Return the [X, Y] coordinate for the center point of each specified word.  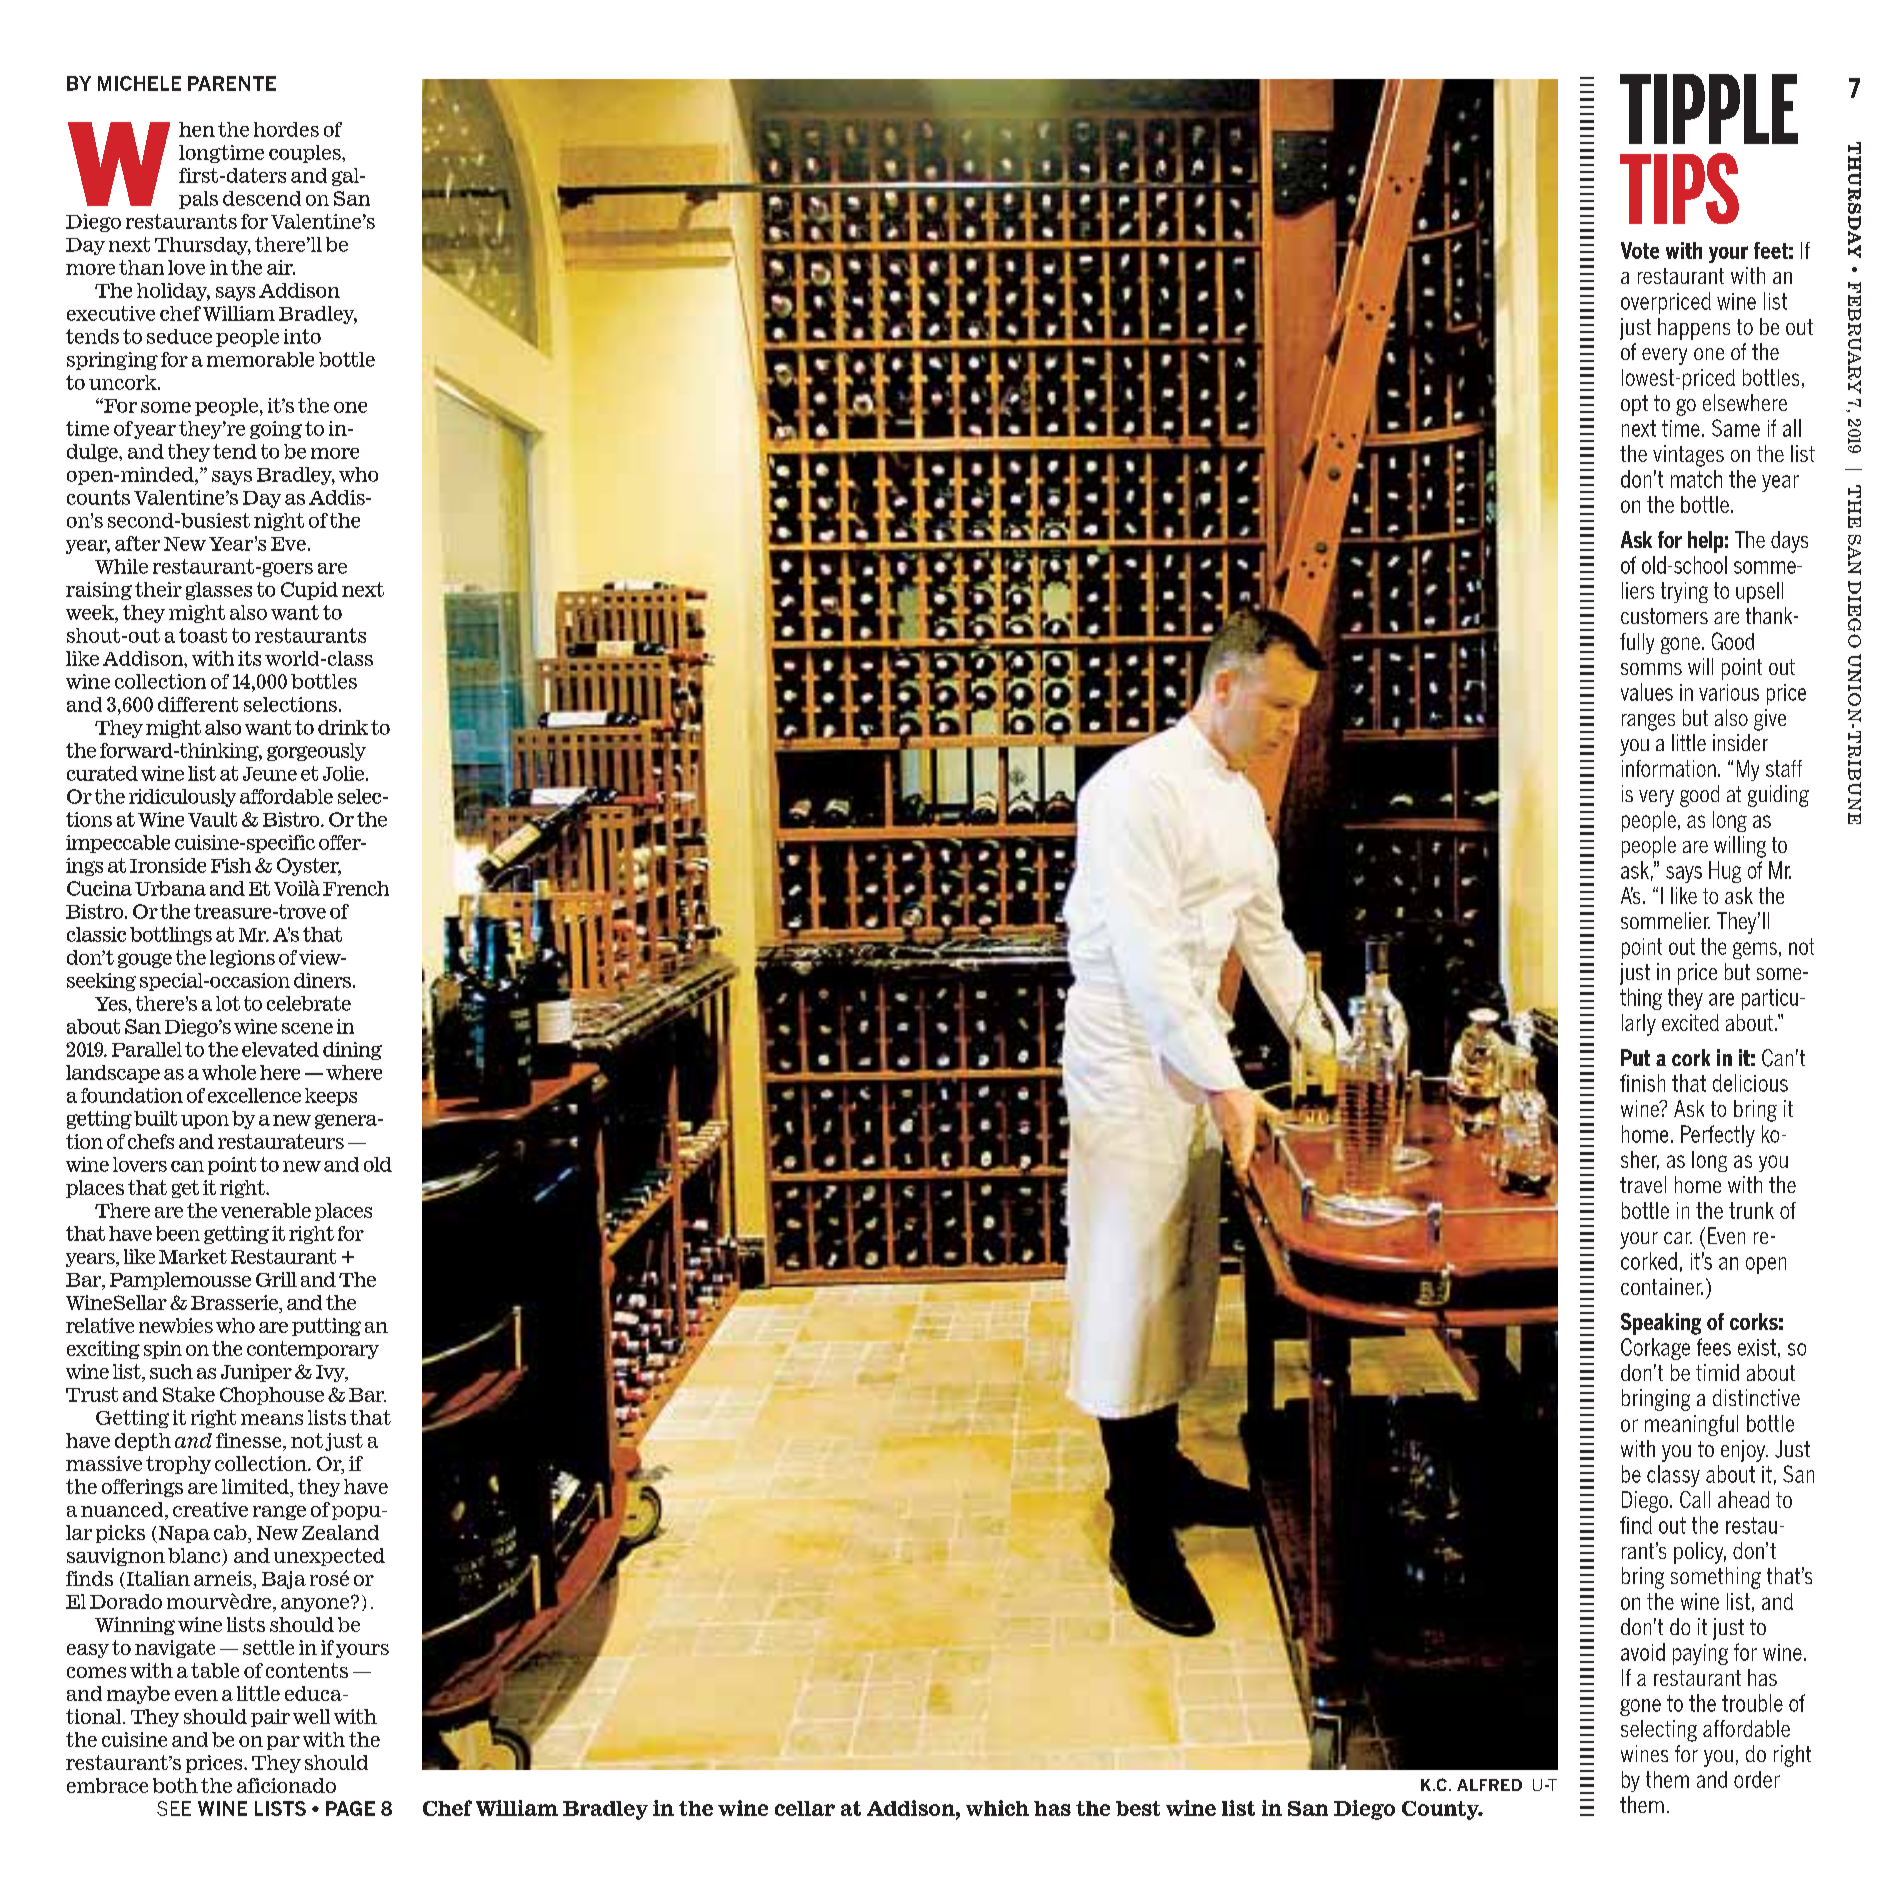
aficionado [286, 1785]
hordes [286, 129]
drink [343, 727]
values [1647, 692]
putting [326, 1327]
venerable [266, 1210]
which [997, 1808]
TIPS [1679, 188]
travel [1643, 1184]
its [249, 658]
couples [306, 154]
